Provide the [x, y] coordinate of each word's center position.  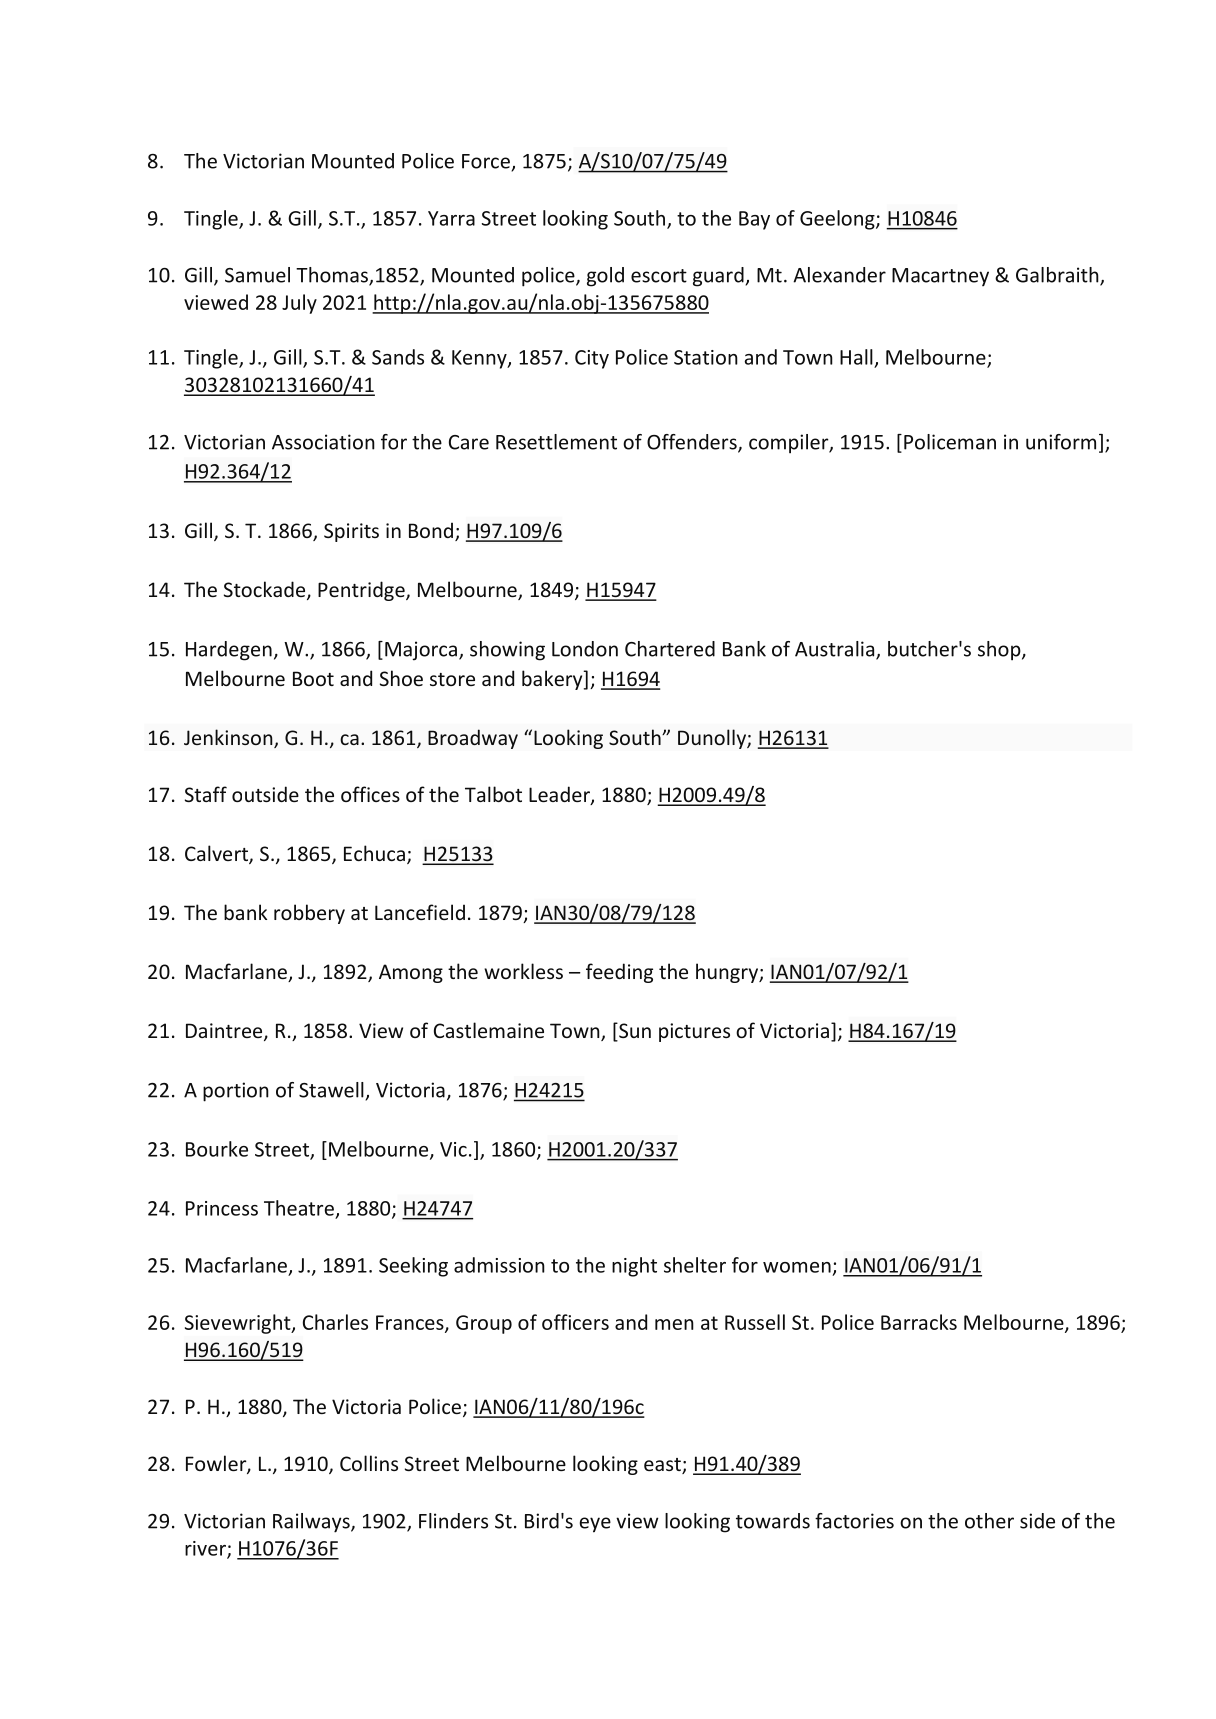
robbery [309, 914]
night [634, 1267]
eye [595, 1525]
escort [659, 276]
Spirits [351, 532]
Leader [560, 795]
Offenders [693, 443]
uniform [1061, 442]
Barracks [919, 1322]
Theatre [299, 1208]
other [989, 1521]
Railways [312, 1523]
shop [1000, 651]
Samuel [257, 275]
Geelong [838, 220]
